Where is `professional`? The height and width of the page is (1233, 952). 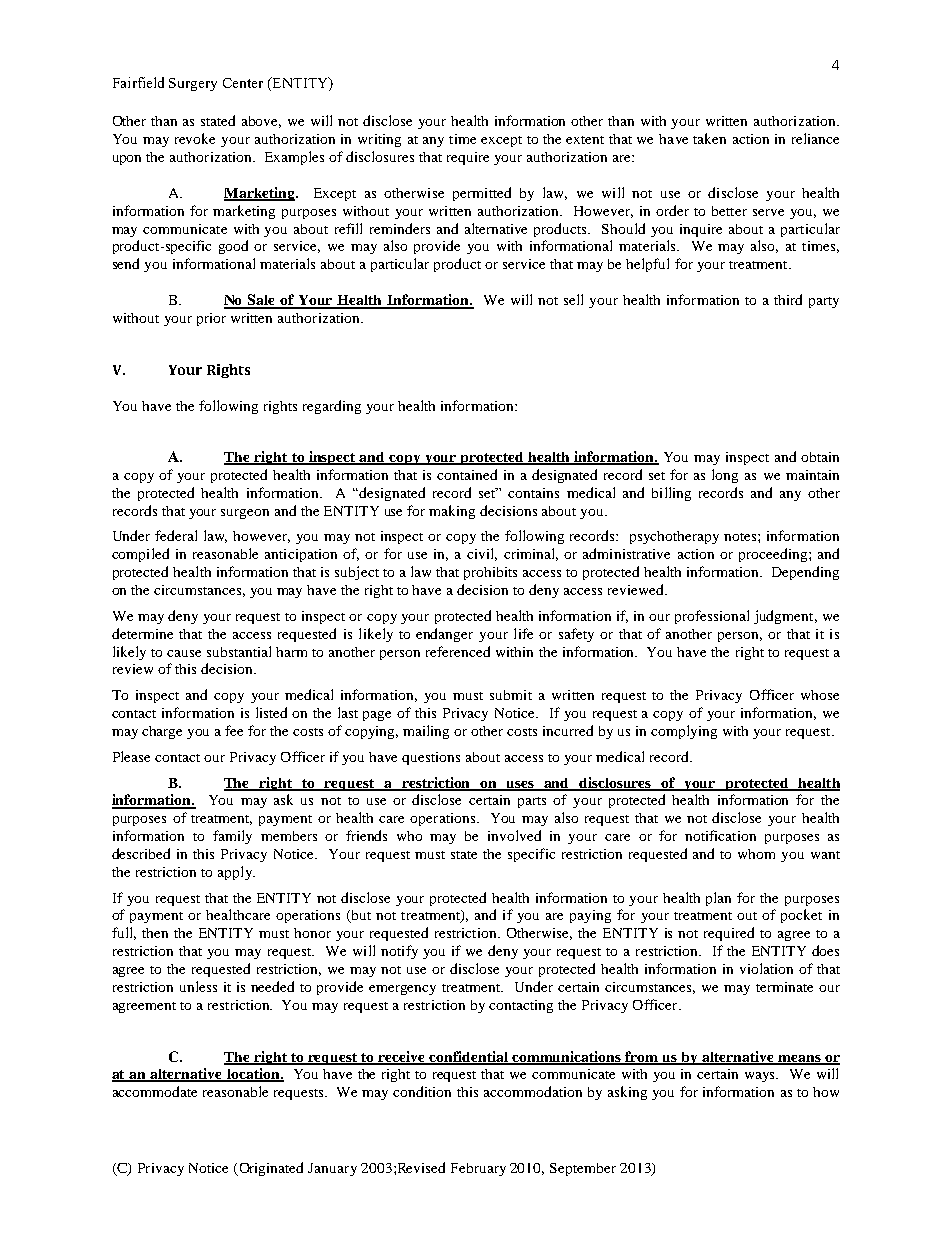 professional is located at coordinates (712, 617).
